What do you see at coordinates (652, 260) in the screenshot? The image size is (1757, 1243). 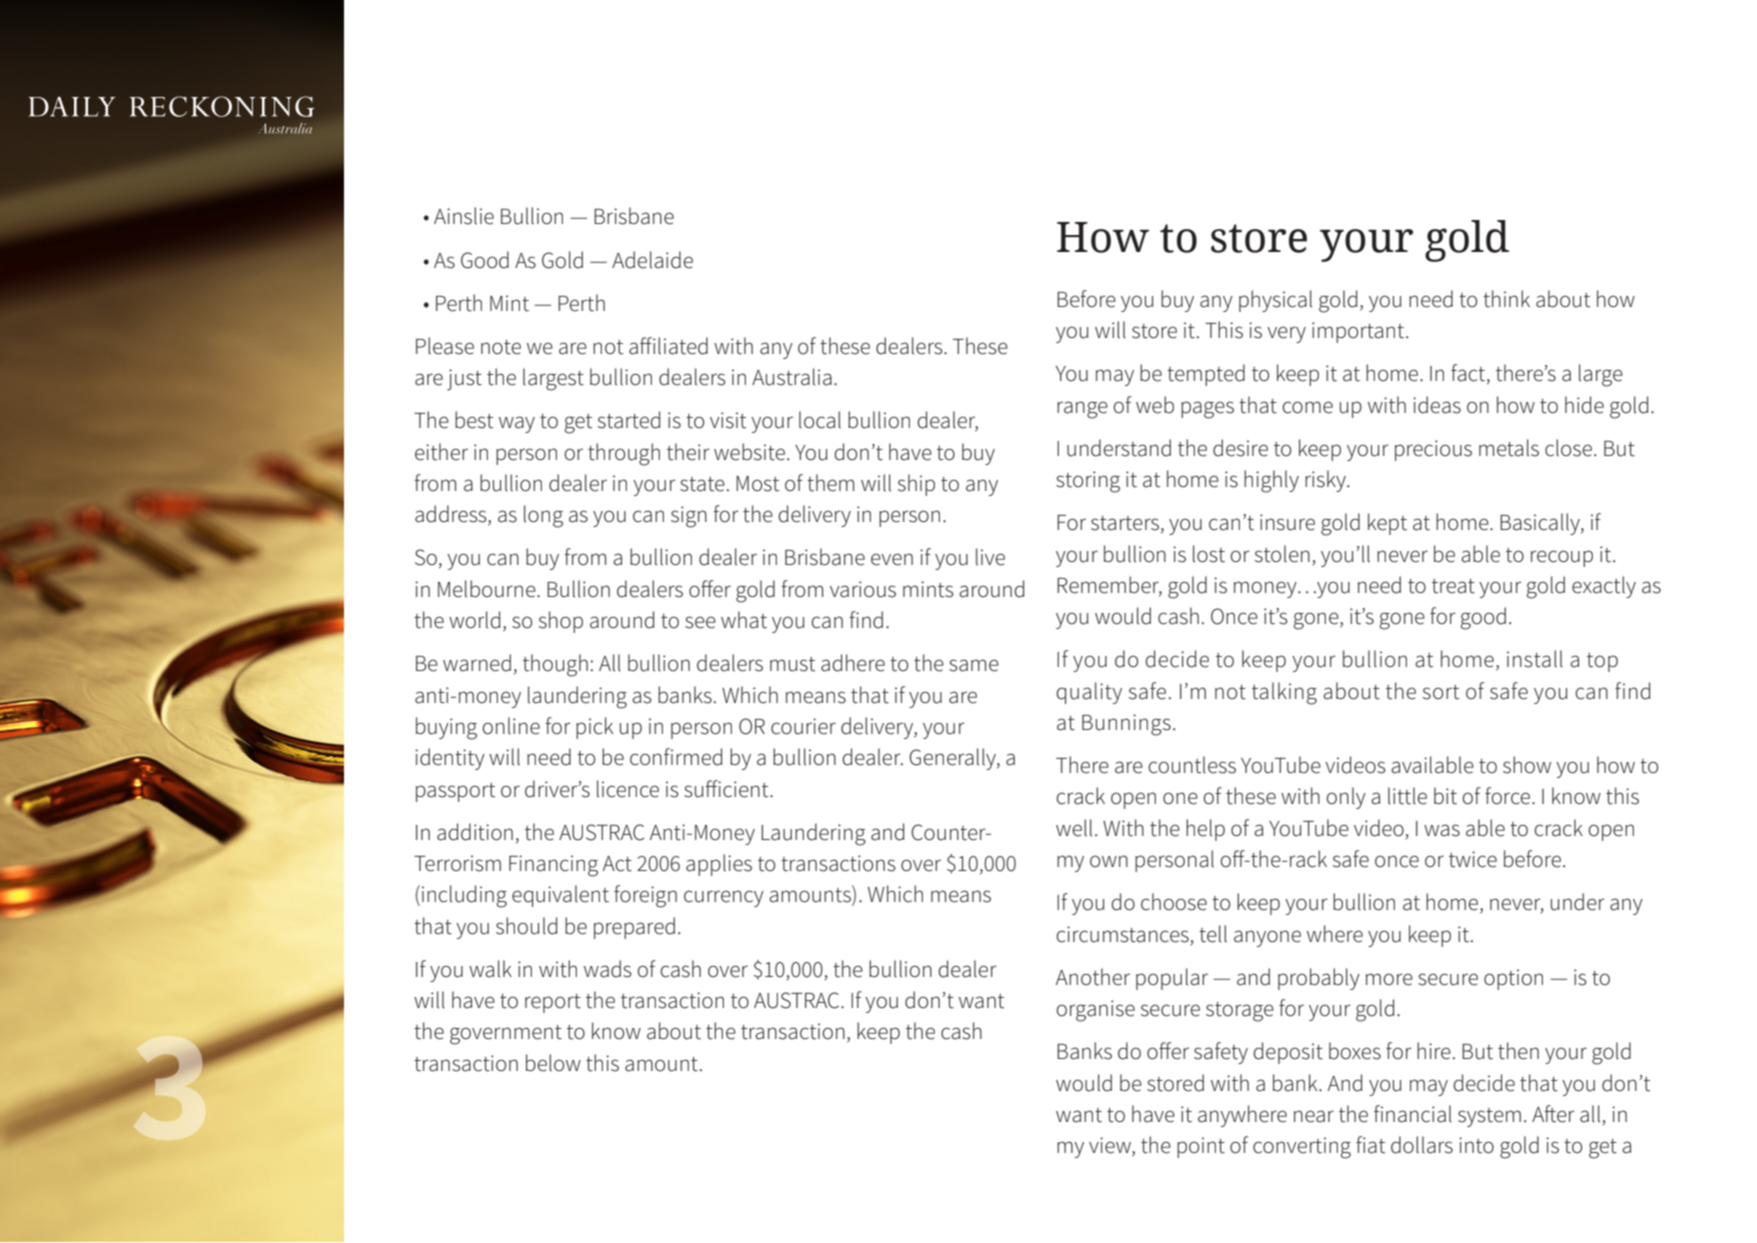 I see `Adelaide` at bounding box center [652, 260].
